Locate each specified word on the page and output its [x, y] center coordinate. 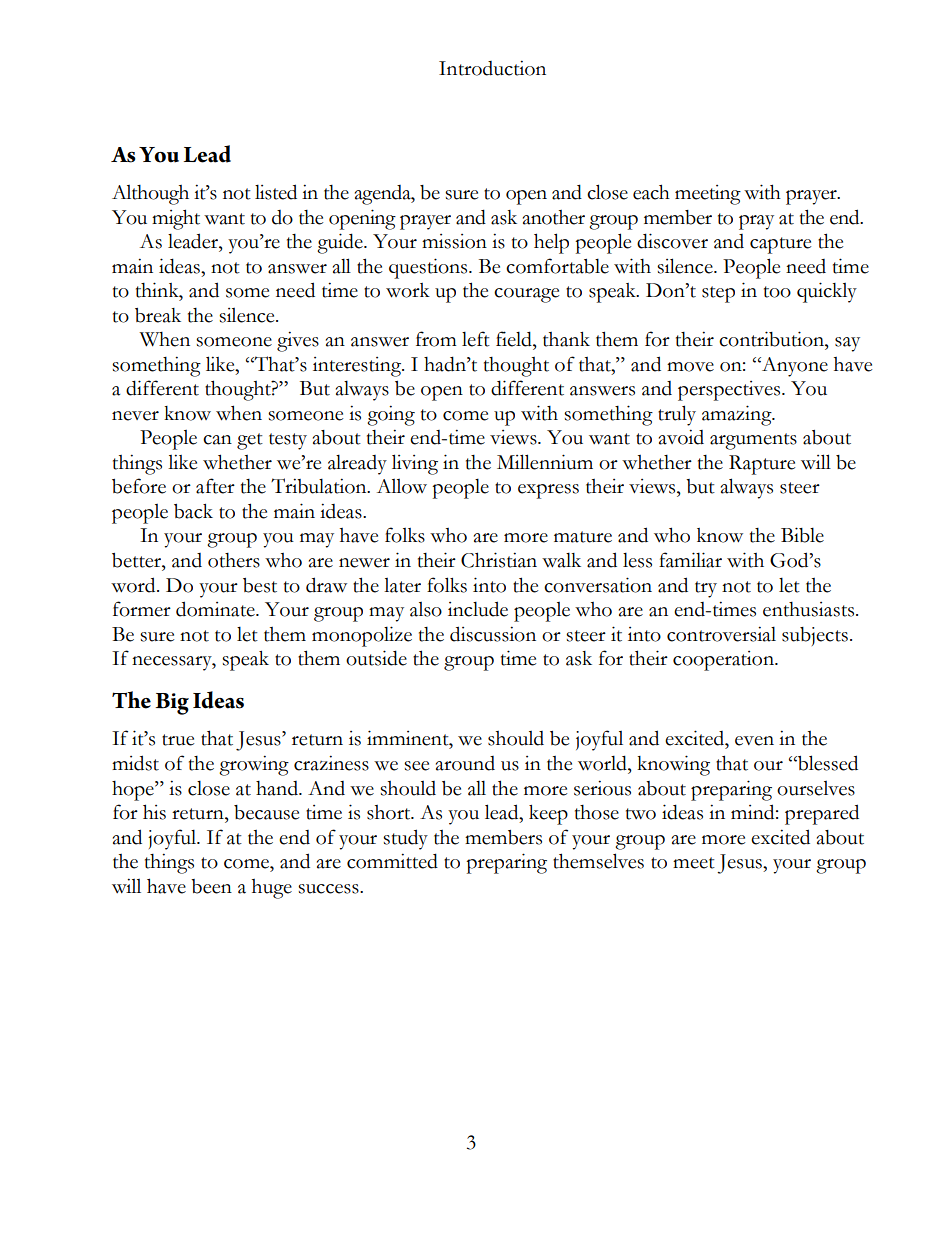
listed [276, 192]
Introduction [492, 68]
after [215, 486]
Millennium [545, 462]
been [211, 886]
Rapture [762, 465]
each [651, 192]
